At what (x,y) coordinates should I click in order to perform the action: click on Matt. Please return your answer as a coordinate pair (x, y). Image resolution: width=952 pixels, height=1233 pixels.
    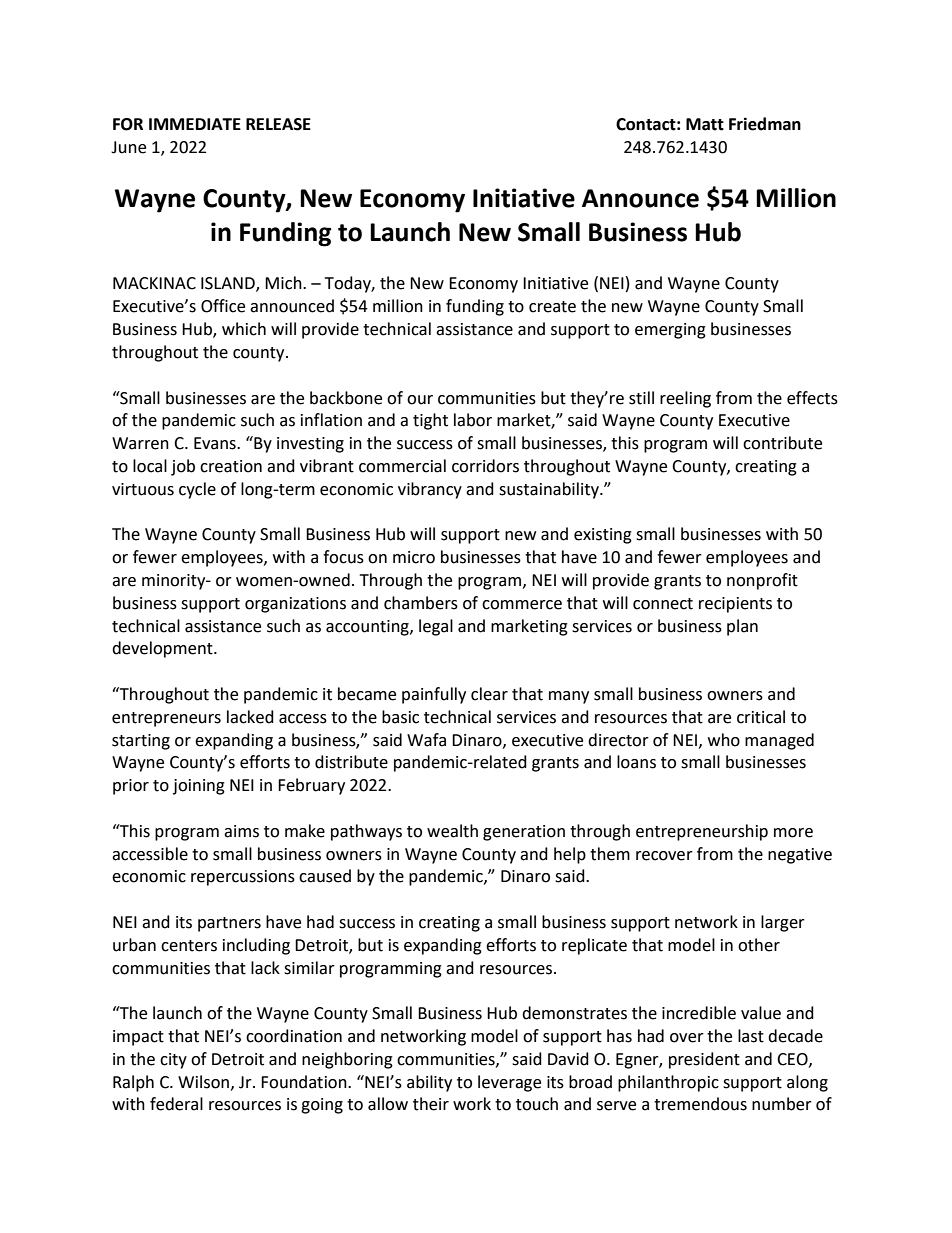
    Looking at the image, I should click on (705, 124).
